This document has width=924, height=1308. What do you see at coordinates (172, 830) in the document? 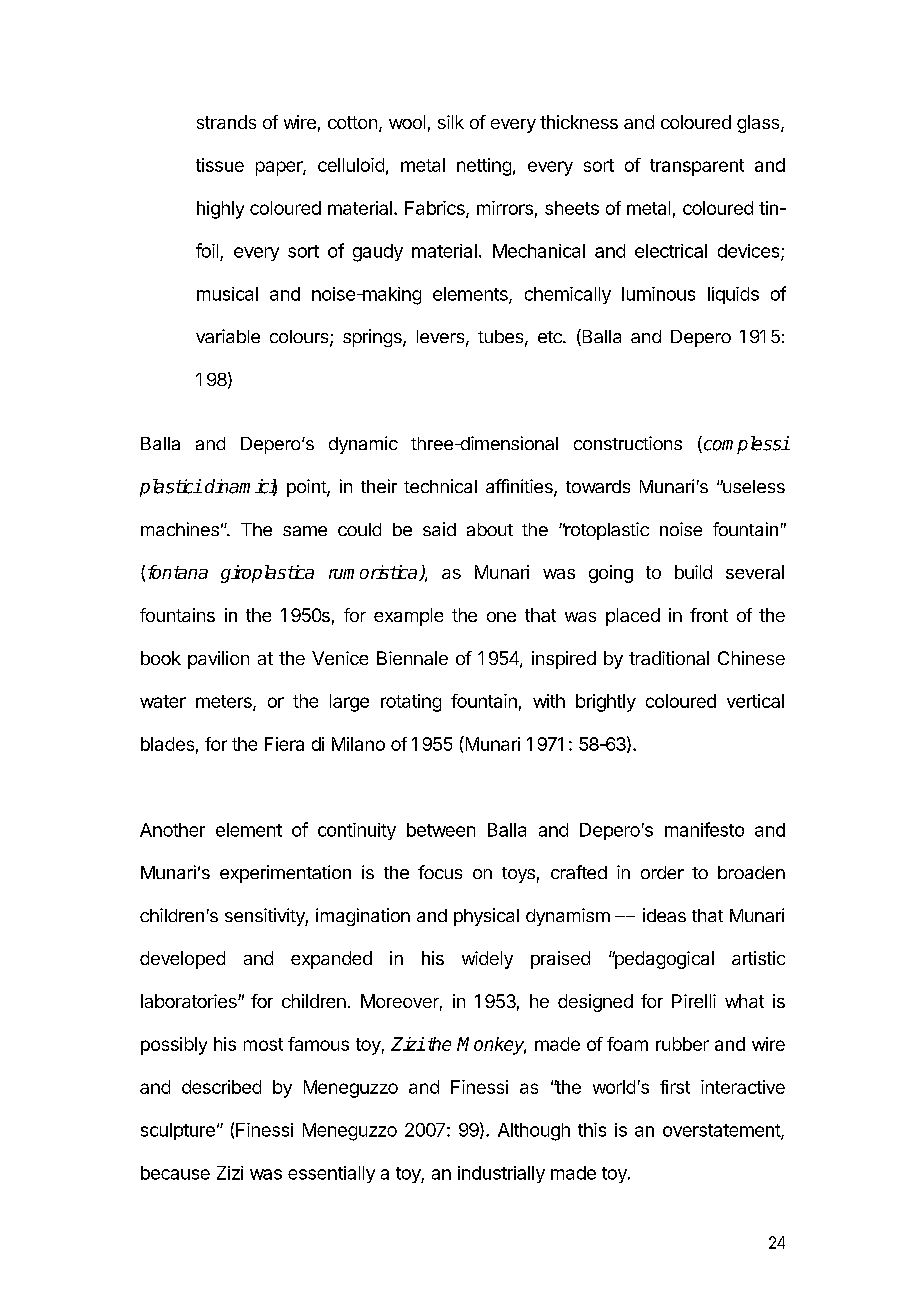
I see `Another` at bounding box center [172, 830].
